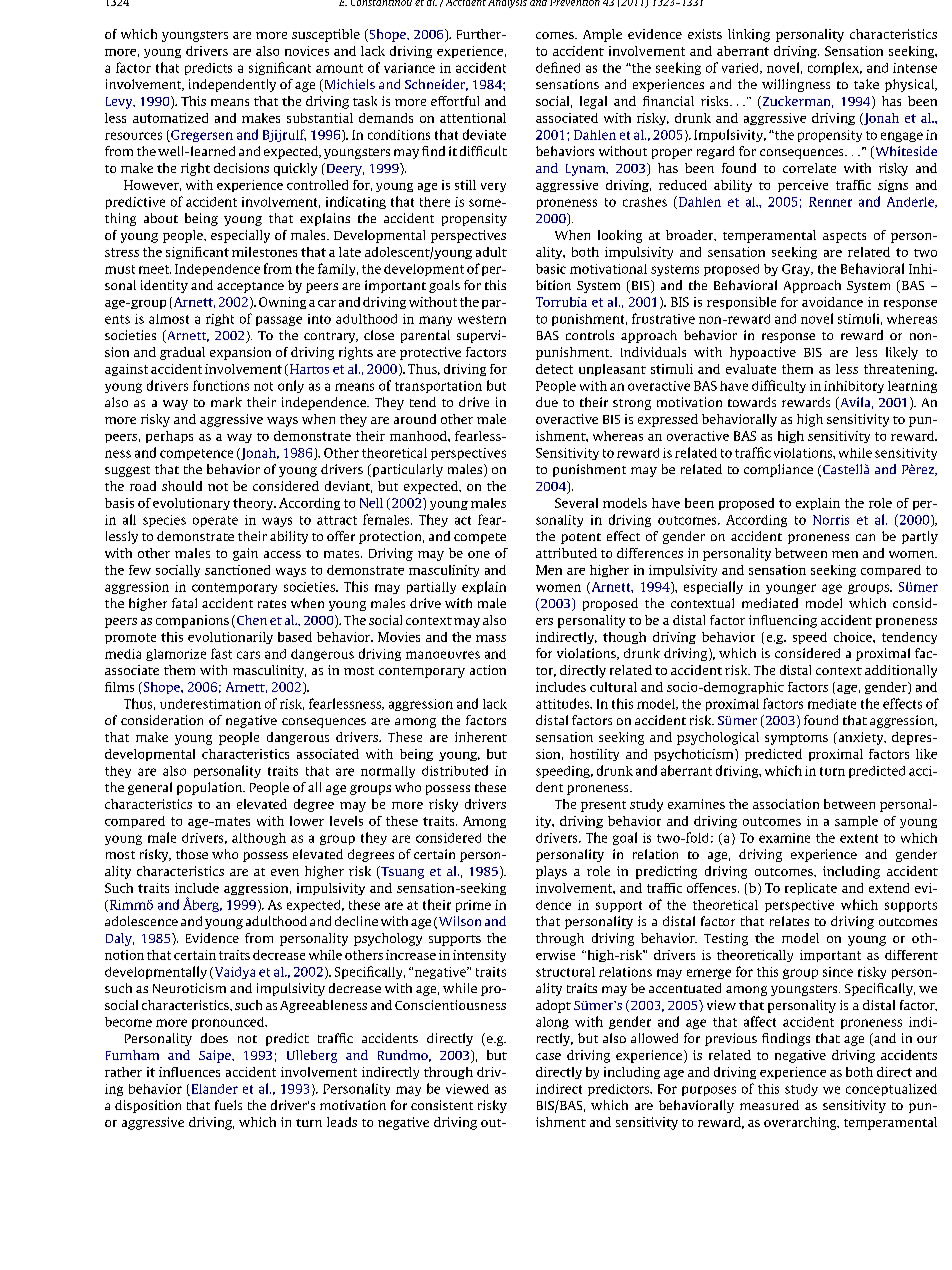 The height and width of the page is (1270, 952). Describe the element at coordinates (210, 704) in the page. I see `underestimation` at that location.
